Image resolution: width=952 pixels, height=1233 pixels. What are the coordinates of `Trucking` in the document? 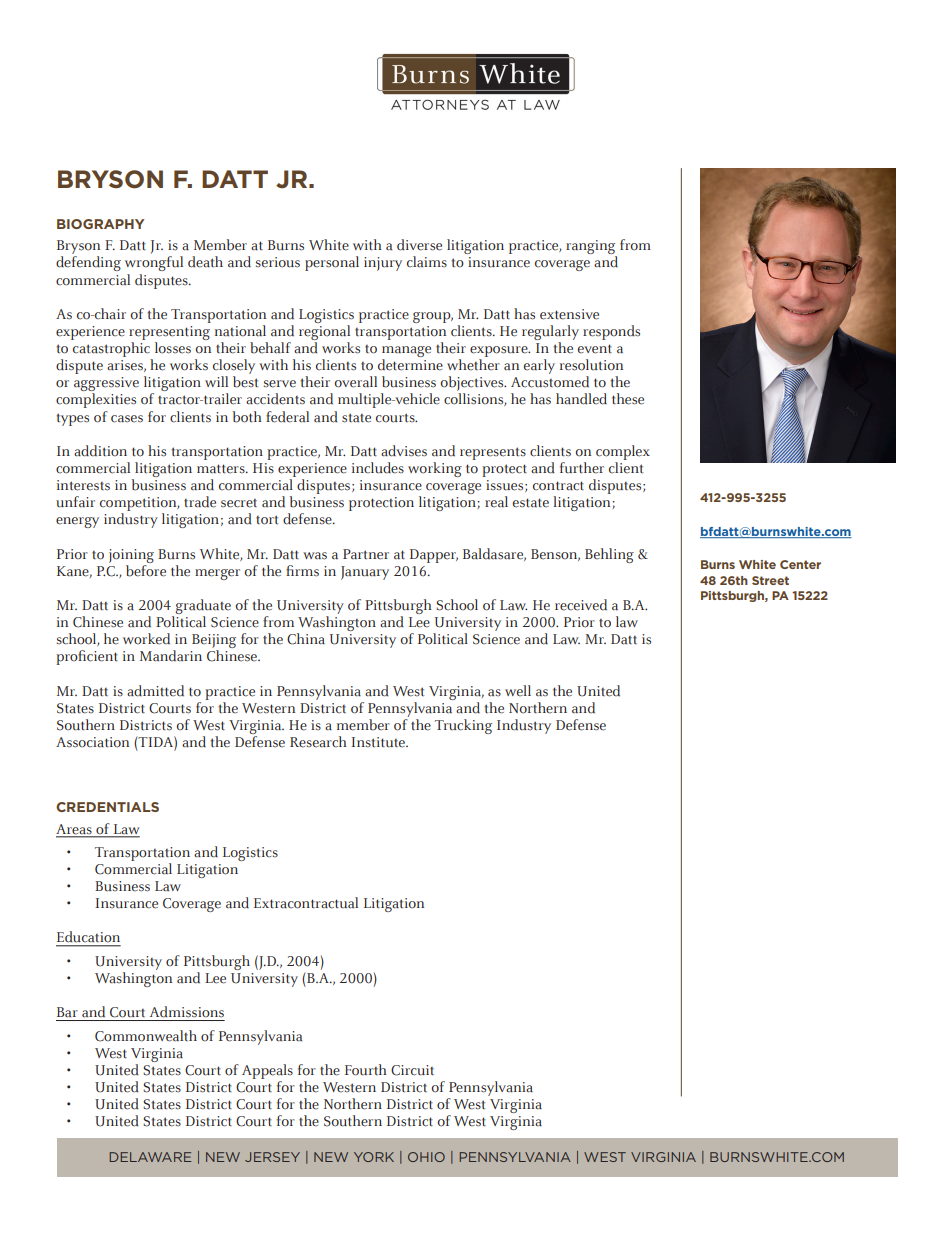 It's located at (463, 726).
